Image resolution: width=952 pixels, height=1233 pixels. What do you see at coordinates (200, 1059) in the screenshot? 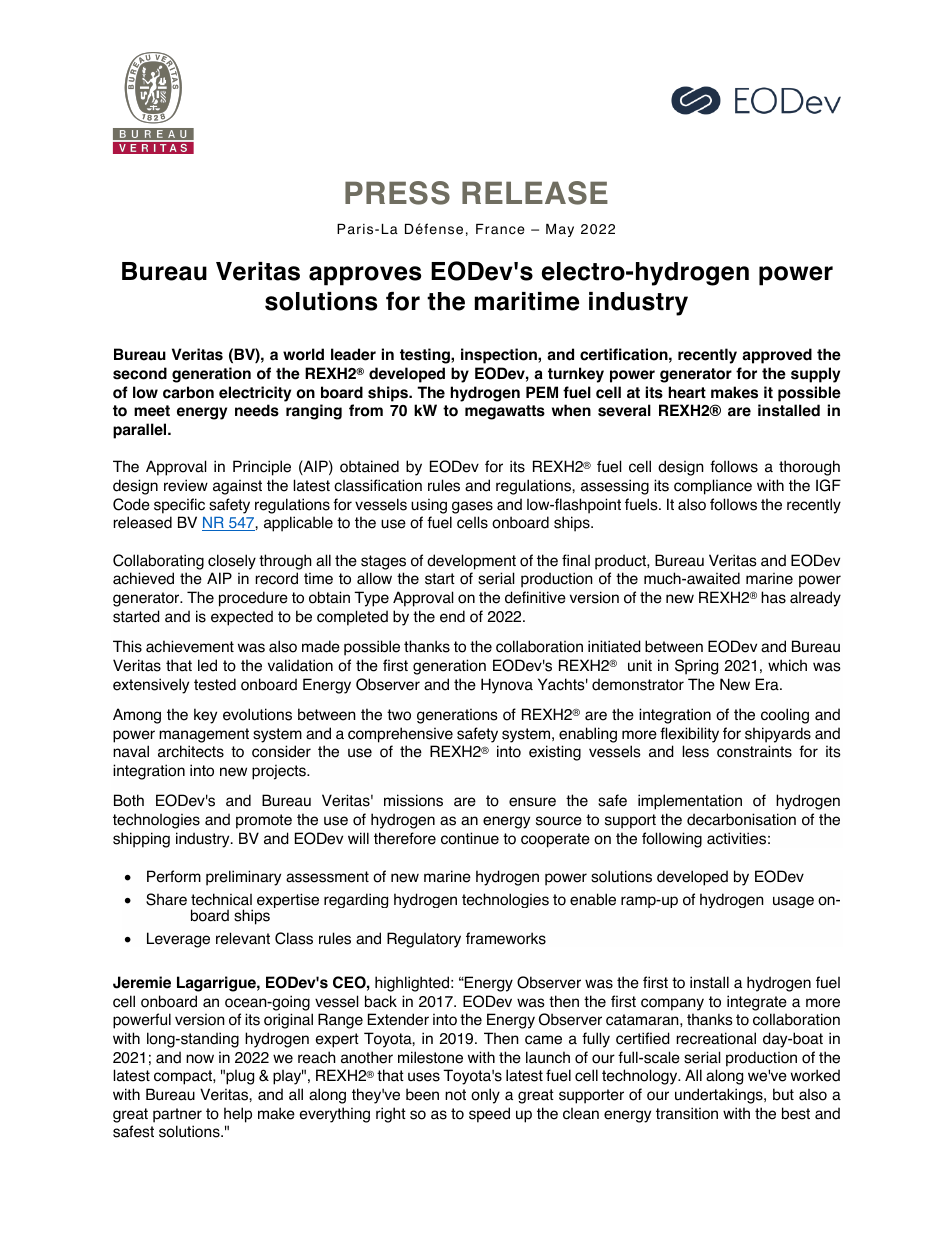
I see `now` at bounding box center [200, 1059].
